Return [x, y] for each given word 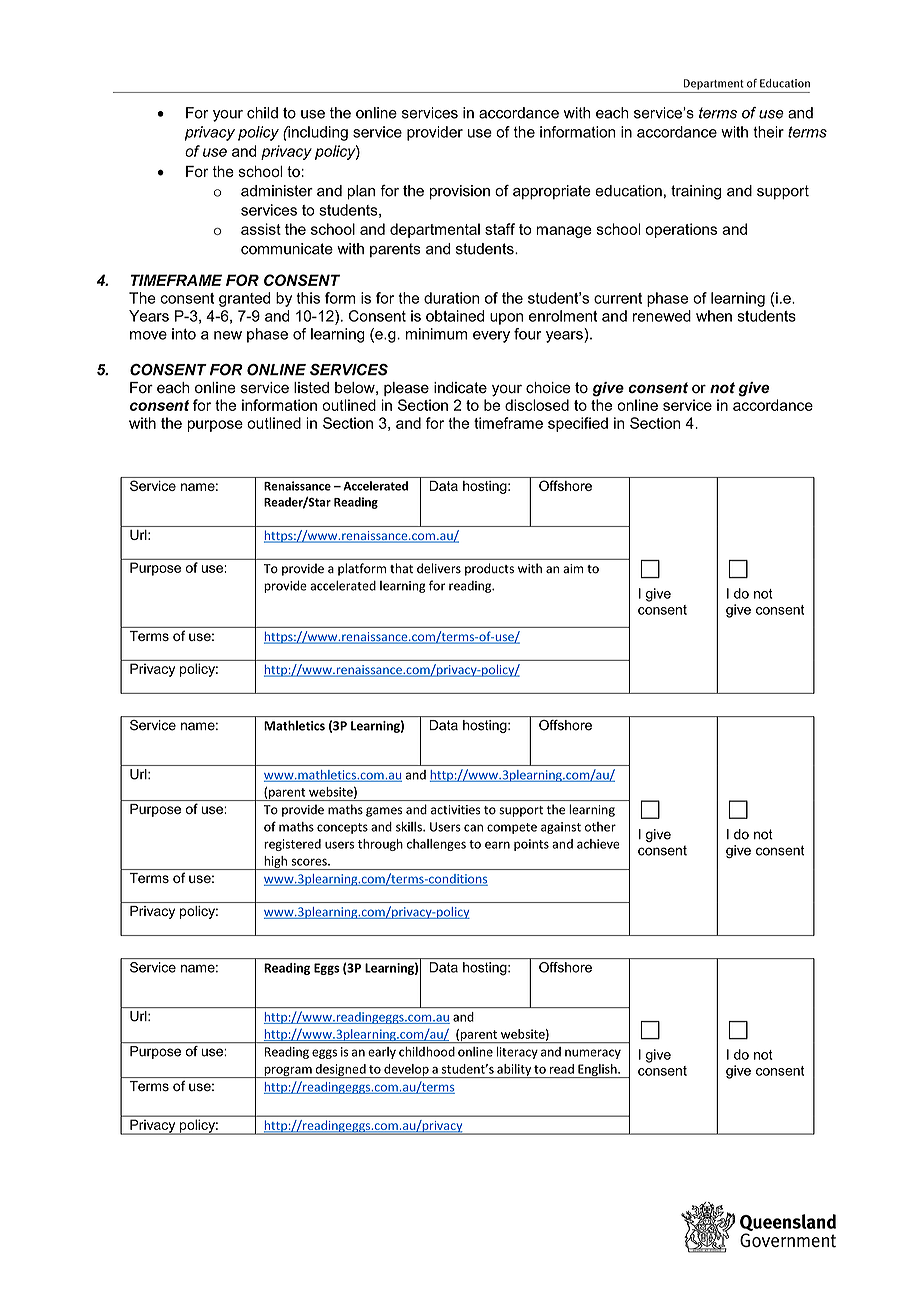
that [401, 568]
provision [460, 192]
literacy [517, 1053]
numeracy [593, 1054]
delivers [439, 568]
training [696, 192]
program [288, 1072]
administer [277, 191]
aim [573, 569]
